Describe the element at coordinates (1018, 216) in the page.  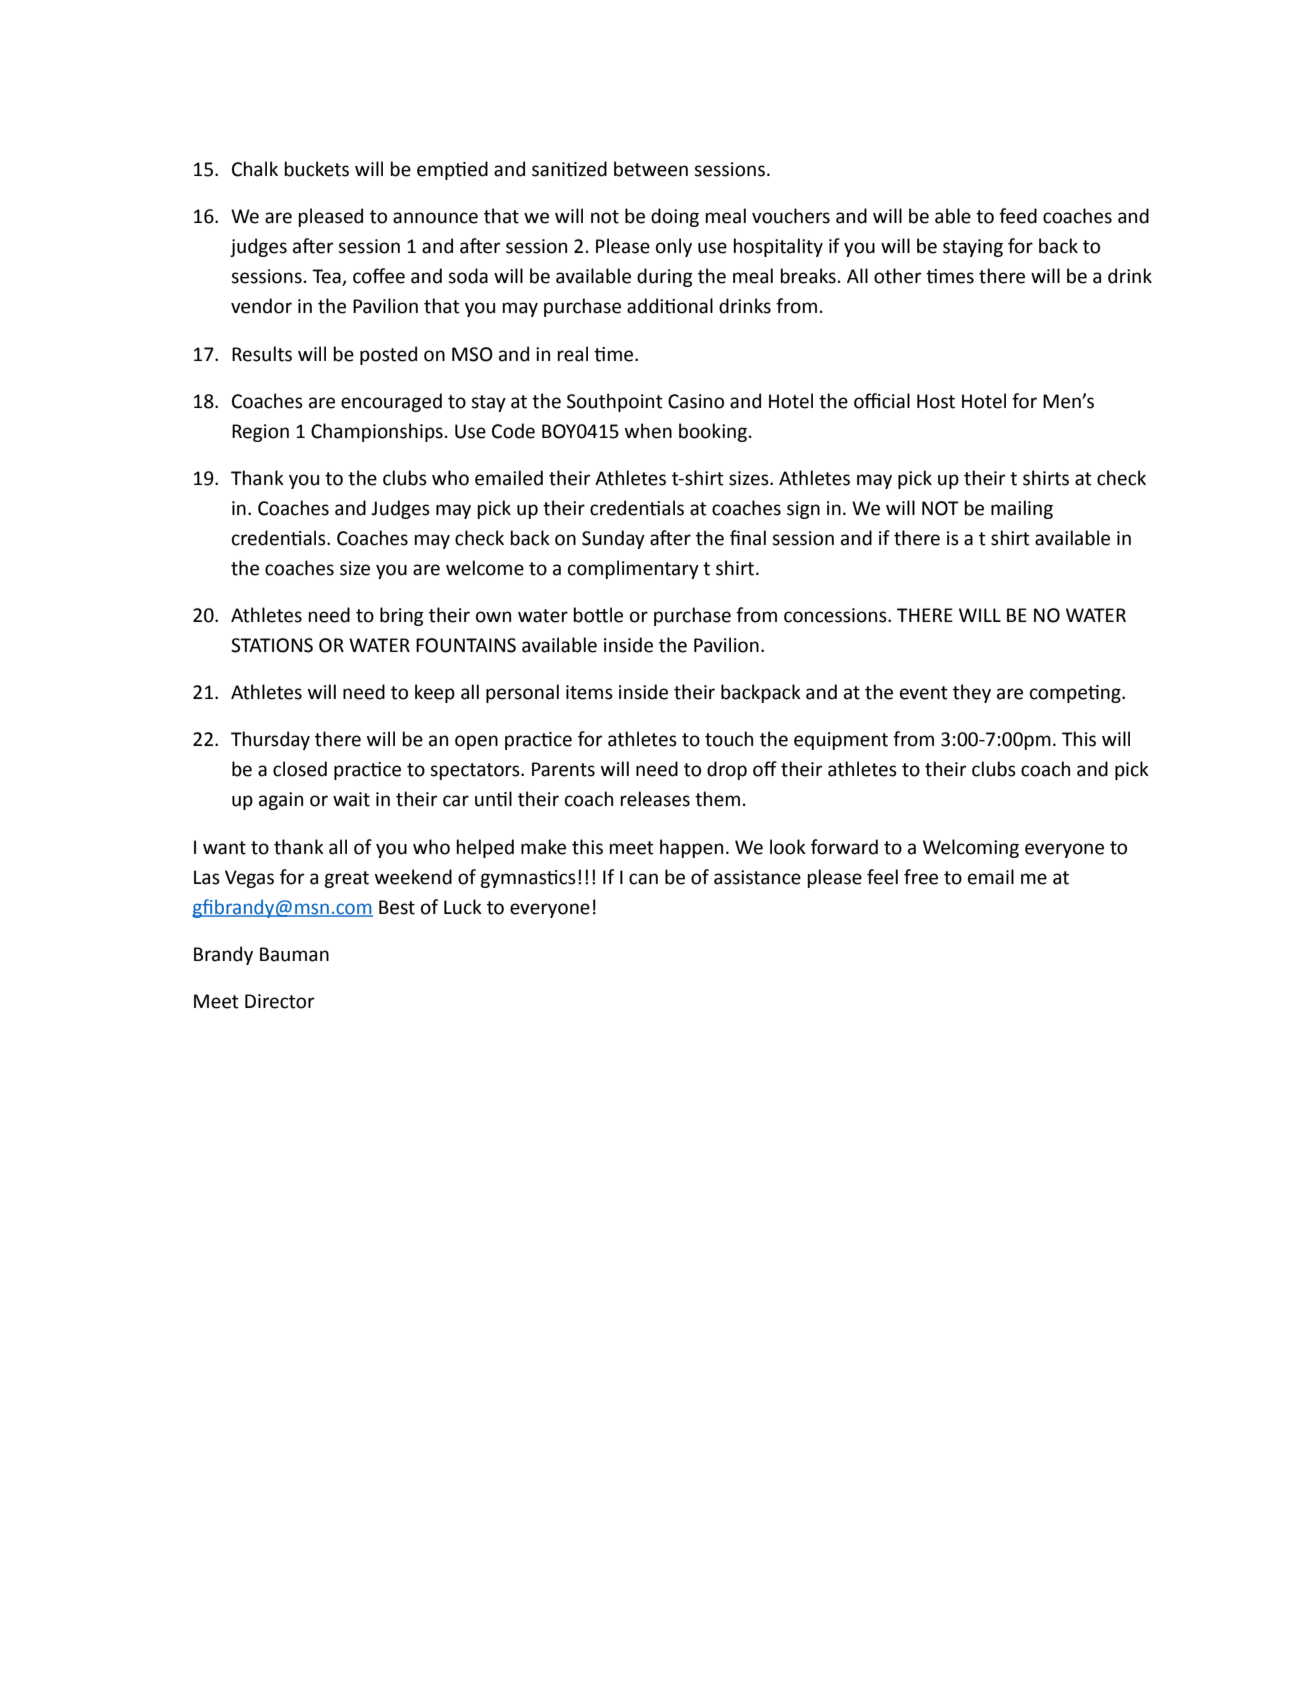
I see `feed` at that location.
